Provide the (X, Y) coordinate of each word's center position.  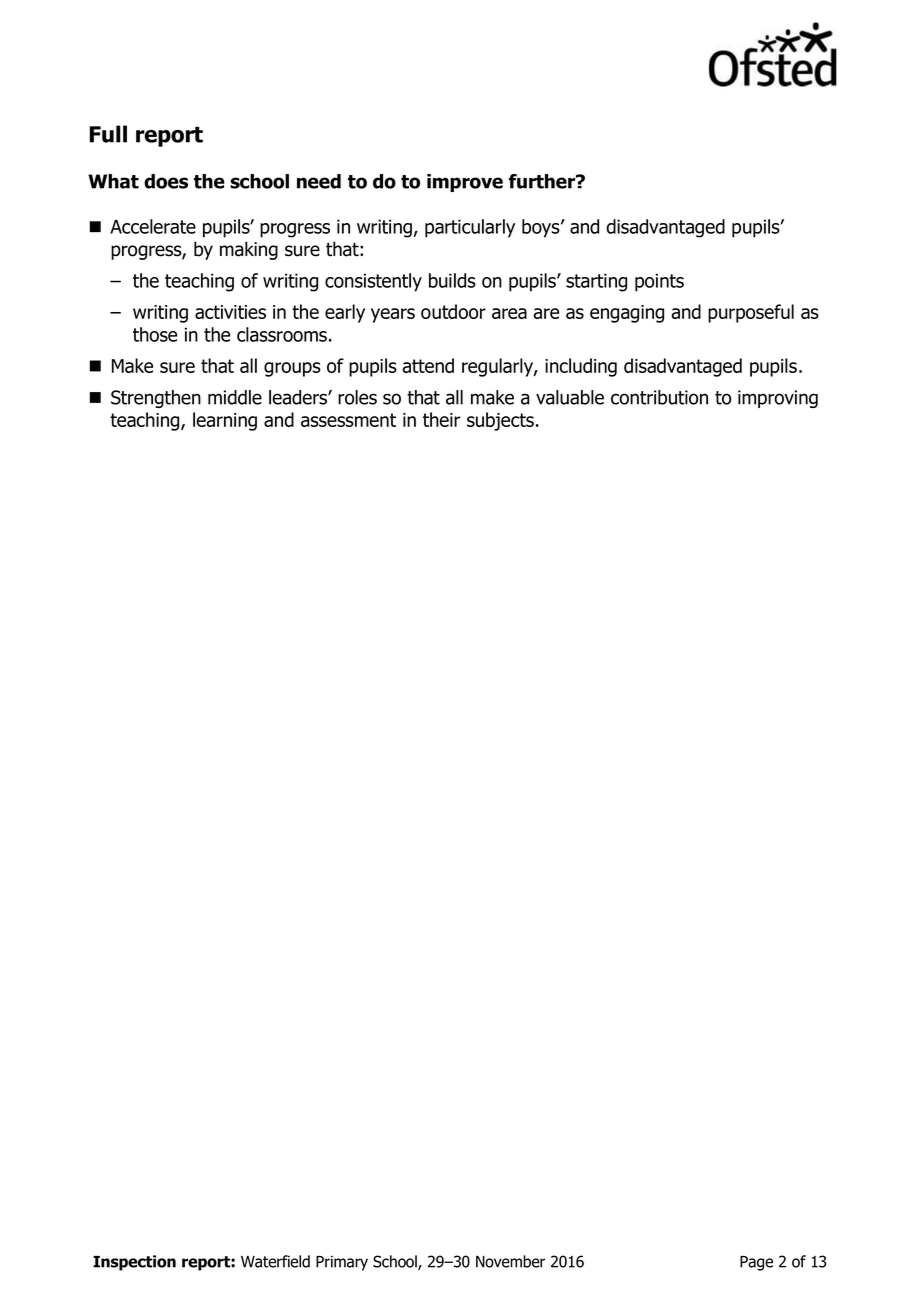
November (510, 1261)
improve (465, 183)
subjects (500, 421)
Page (756, 1263)
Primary (342, 1263)
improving (778, 399)
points (659, 282)
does (166, 181)
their (442, 419)
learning (225, 421)
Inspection (134, 1263)
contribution (659, 397)
